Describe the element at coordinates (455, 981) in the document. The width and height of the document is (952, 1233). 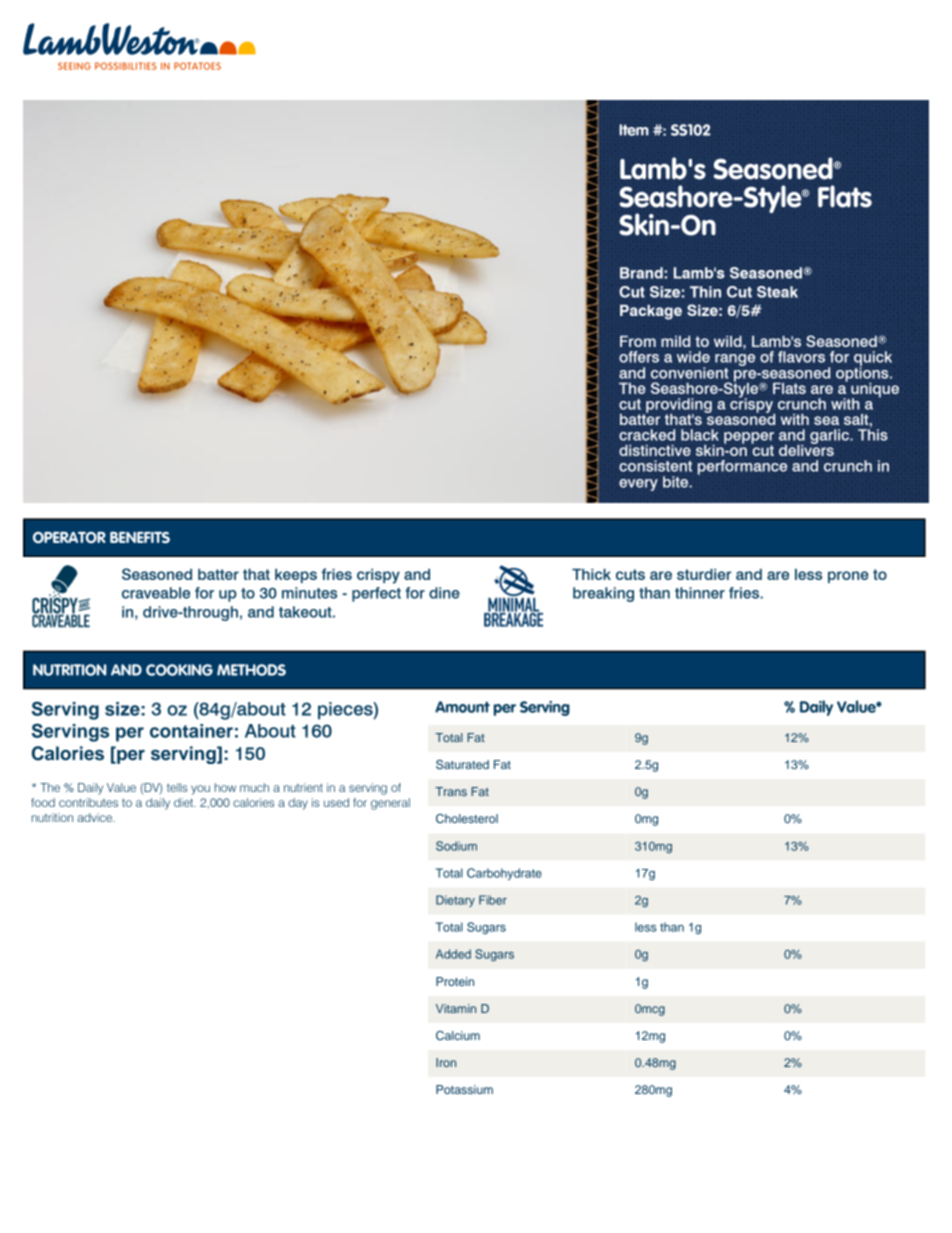
I see `Protein` at that location.
